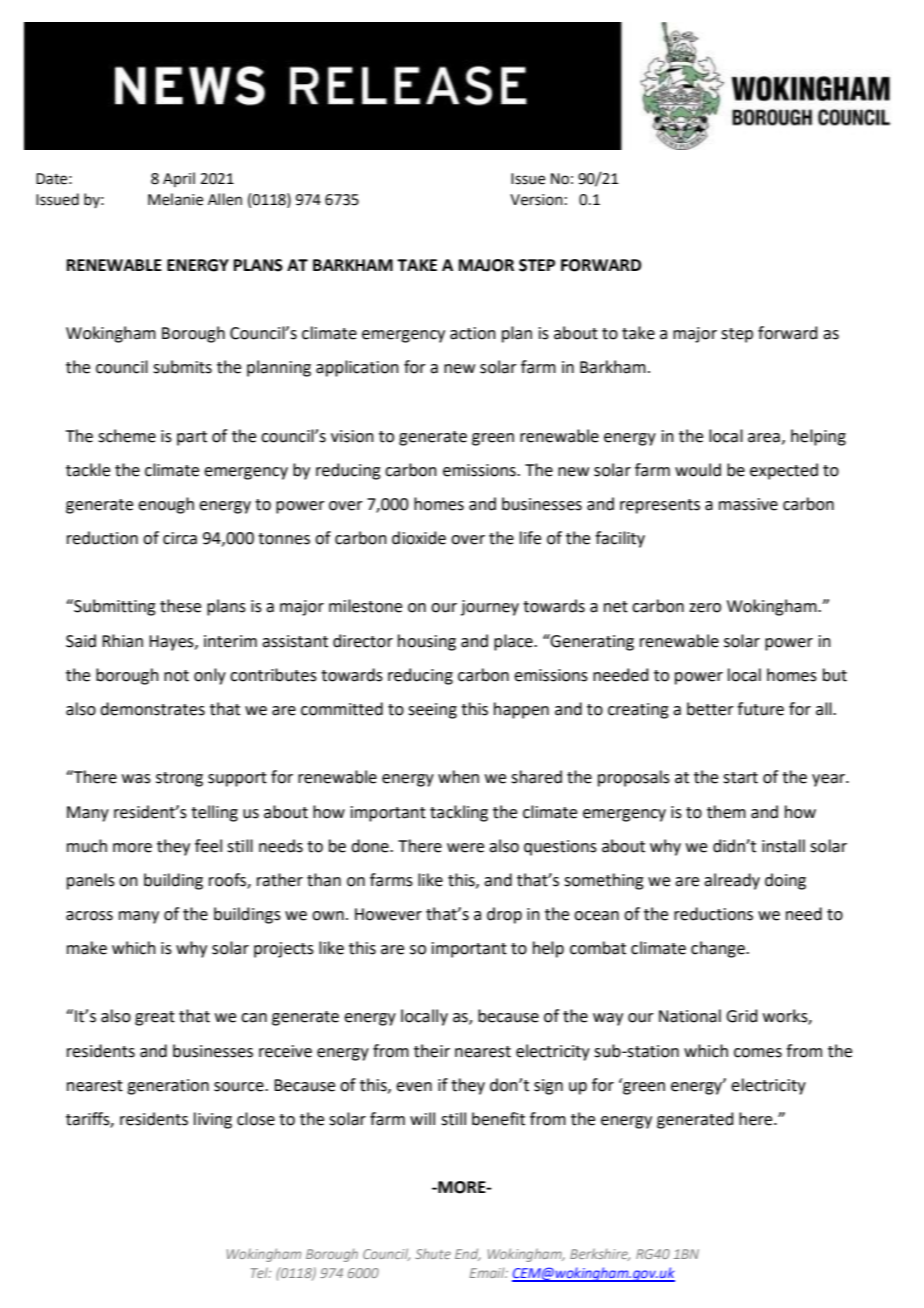  I want to click on End, so click(468, 1254).
